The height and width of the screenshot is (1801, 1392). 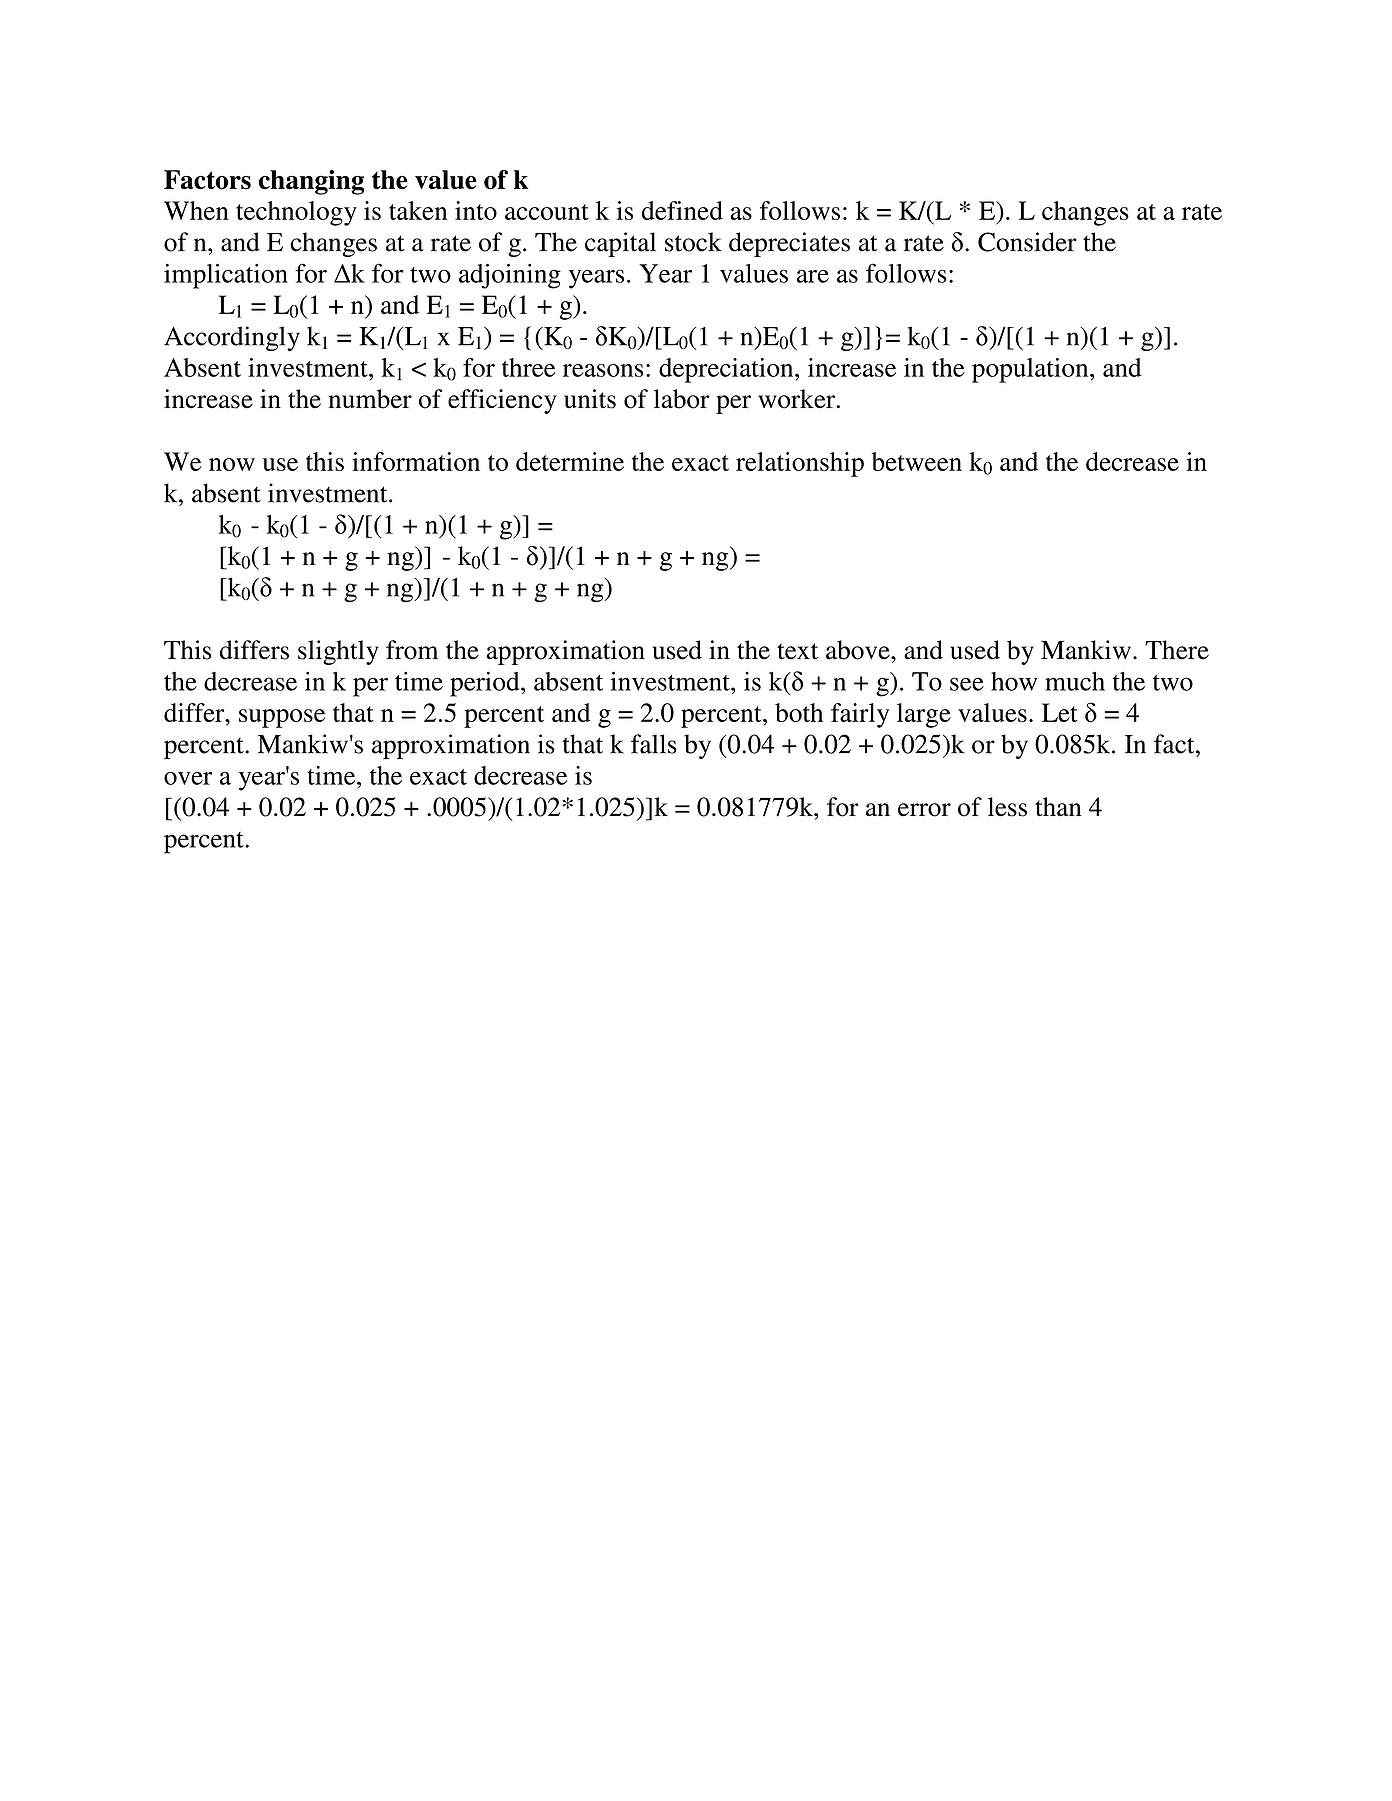 I want to click on relationship, so click(x=800, y=464).
